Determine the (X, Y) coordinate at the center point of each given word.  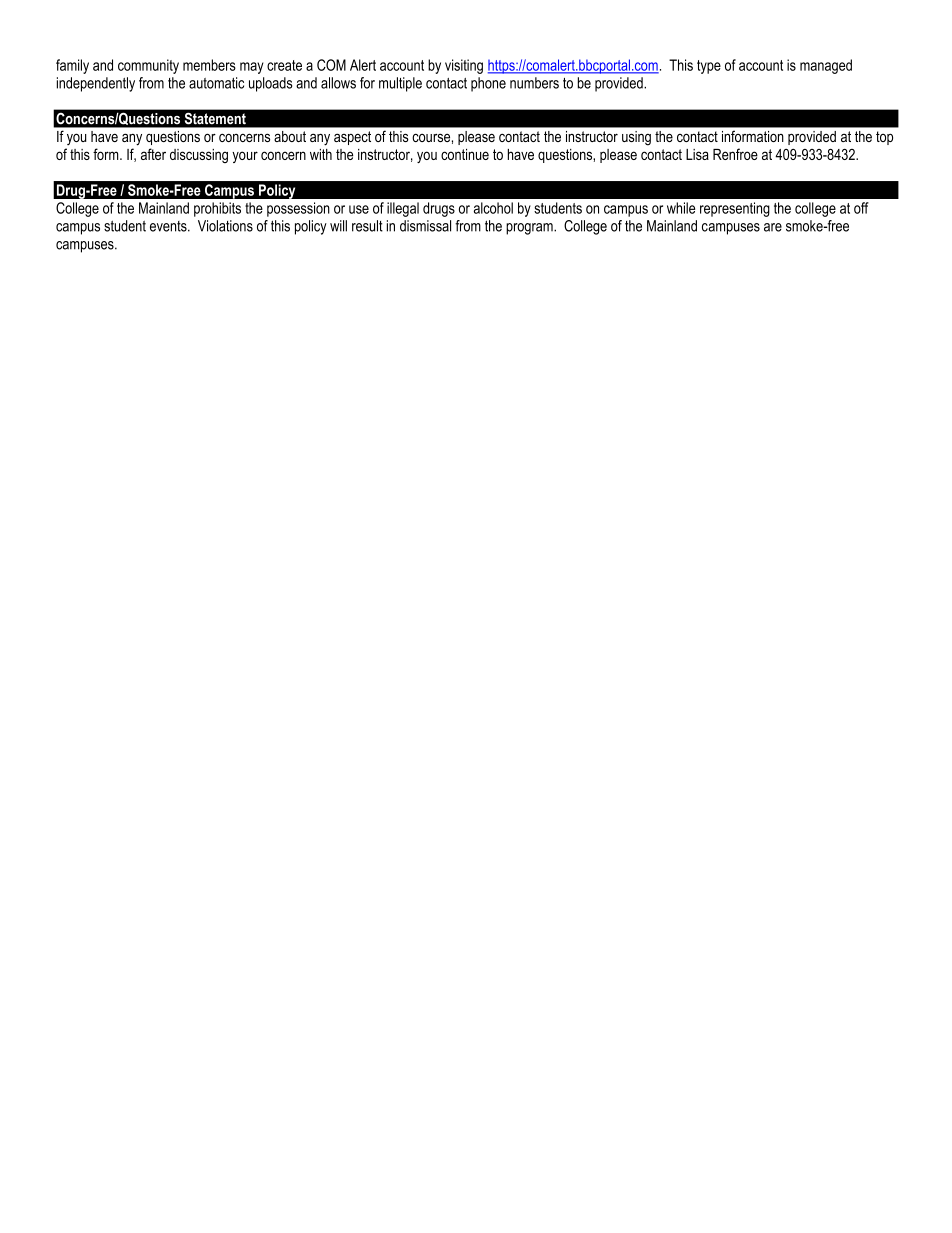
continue (465, 154)
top (884, 138)
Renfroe (735, 154)
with (321, 154)
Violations (225, 226)
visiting (464, 66)
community (148, 66)
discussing (199, 156)
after (153, 154)
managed (826, 66)
